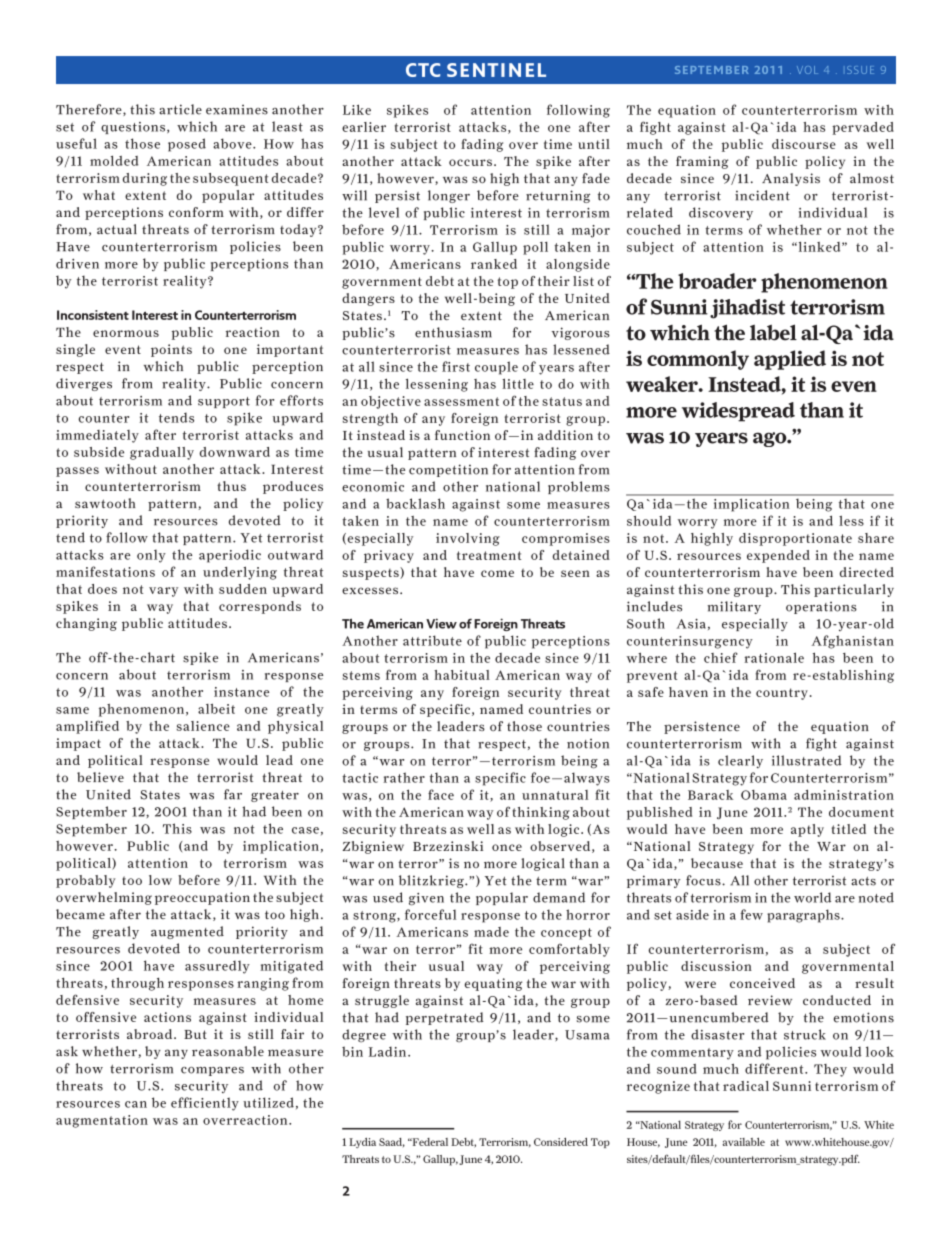 The height and width of the screenshot is (1233, 952). What do you see at coordinates (497, 573) in the screenshot?
I see `come` at bounding box center [497, 573].
